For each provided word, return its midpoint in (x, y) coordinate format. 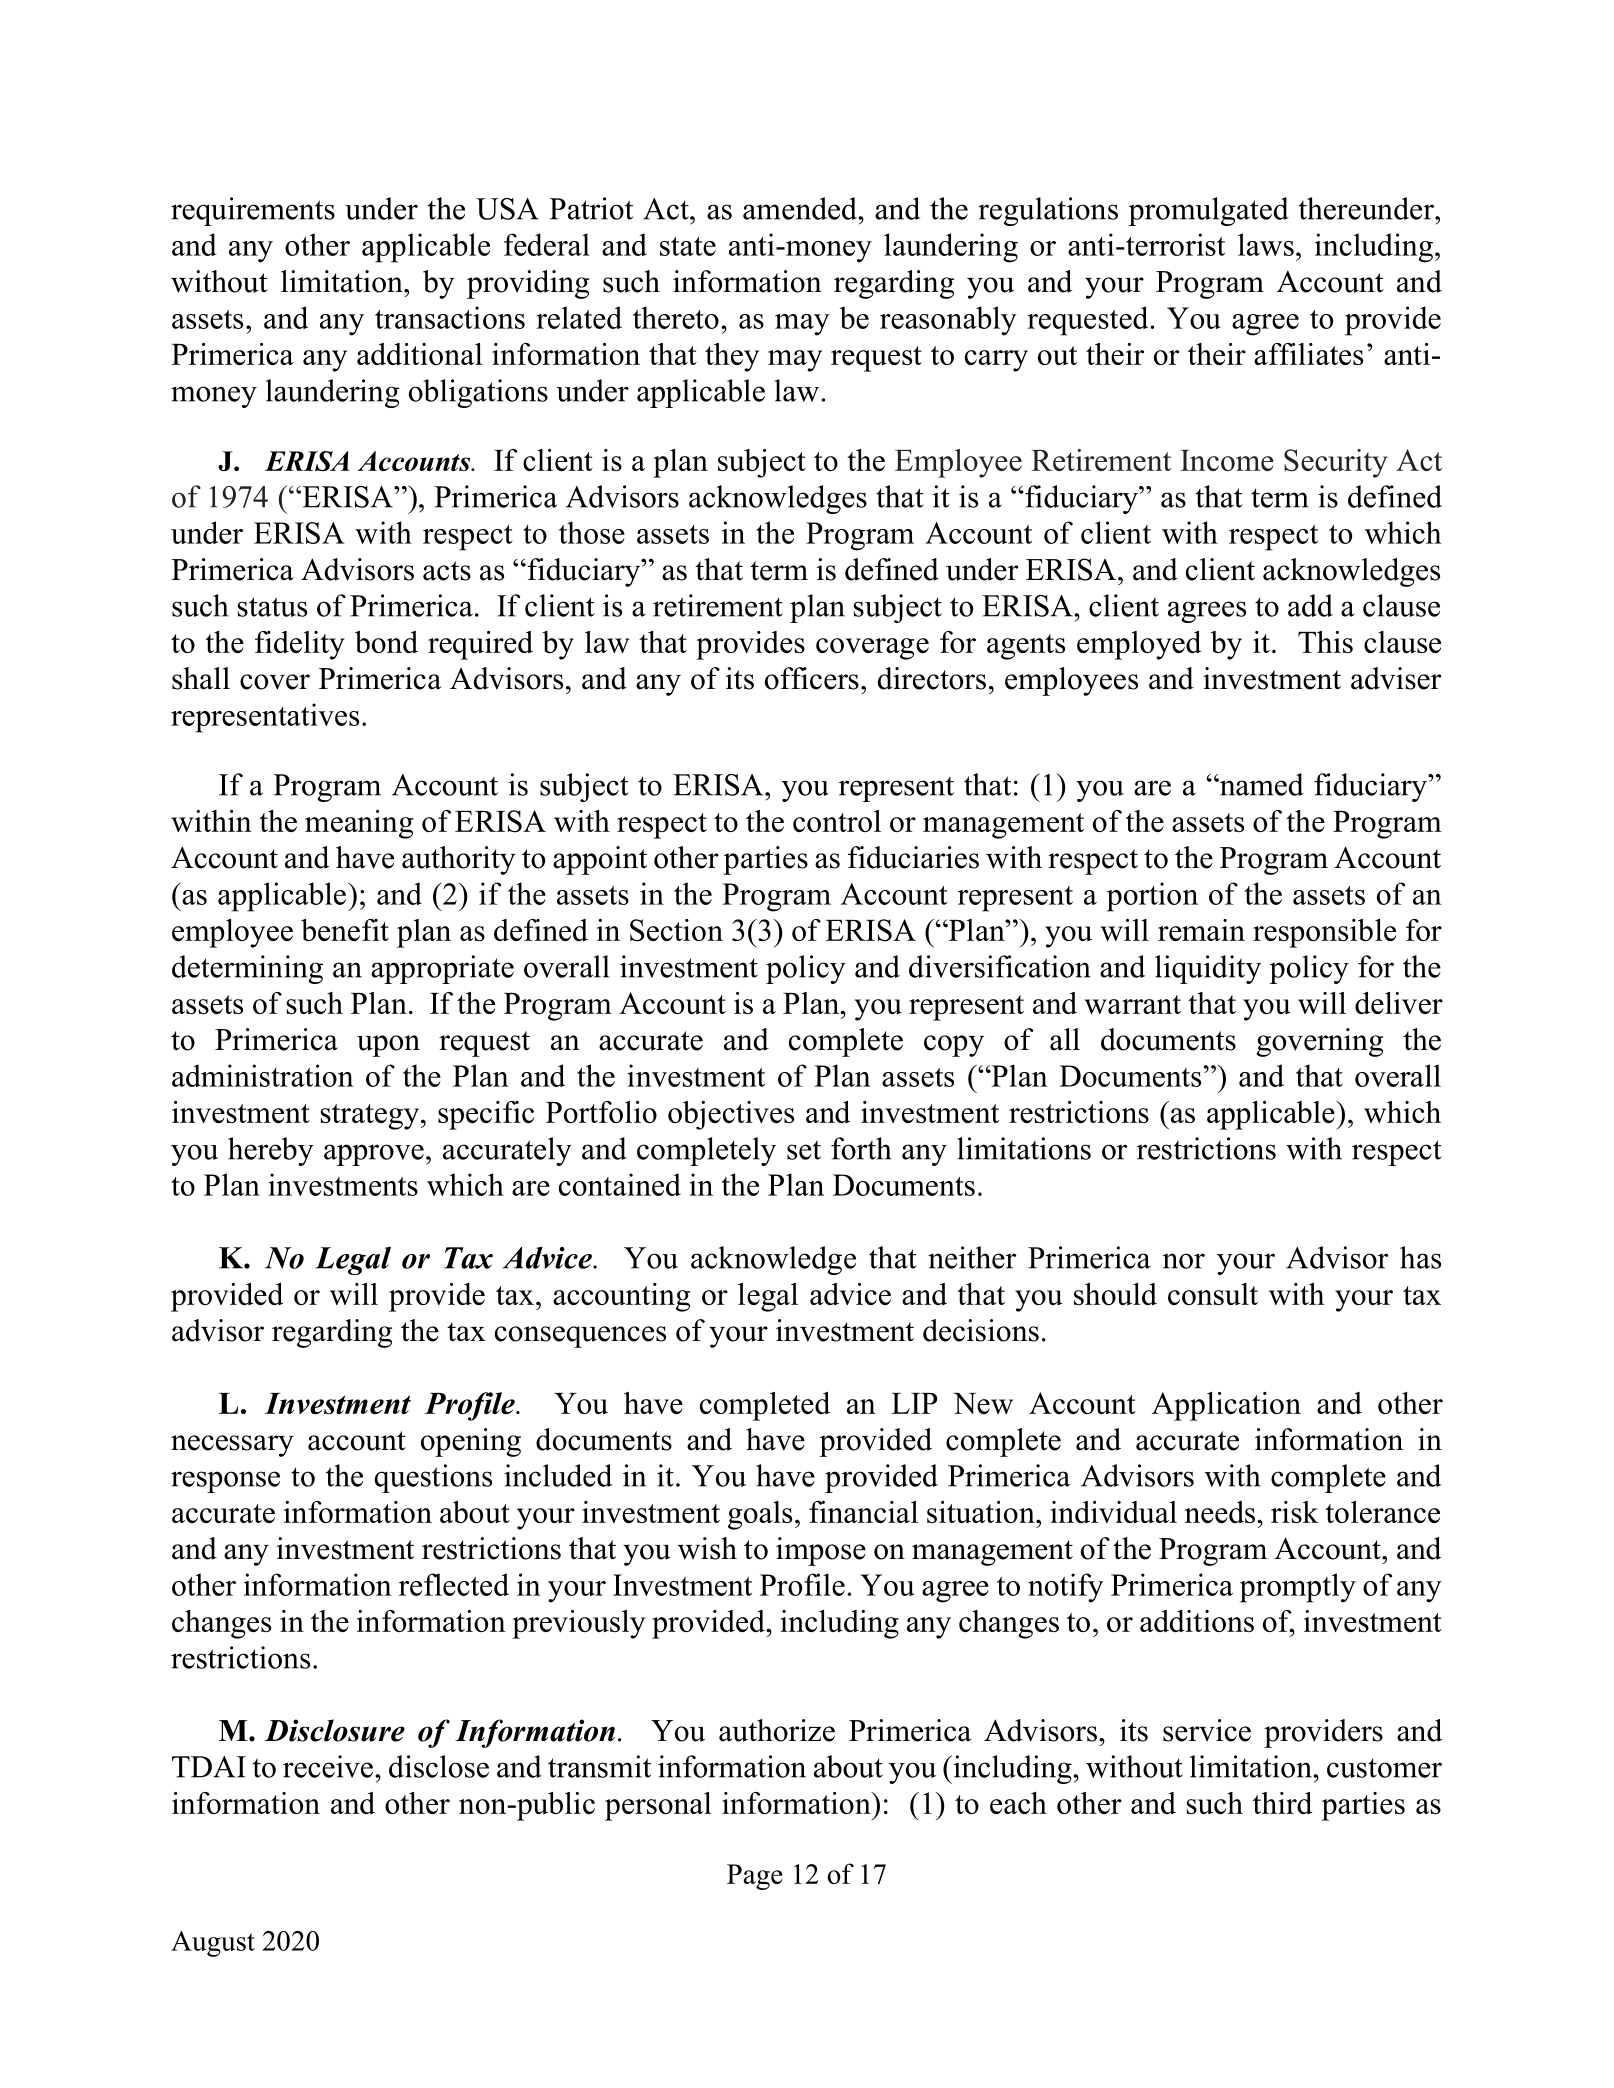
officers (812, 678)
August (213, 1944)
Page (755, 1877)
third (1282, 1803)
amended (801, 208)
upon (388, 1046)
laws (1266, 244)
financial (863, 1512)
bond (386, 642)
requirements (253, 211)
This (1325, 642)
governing (1319, 1042)
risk (1295, 1512)
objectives (731, 1115)
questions (433, 1478)
